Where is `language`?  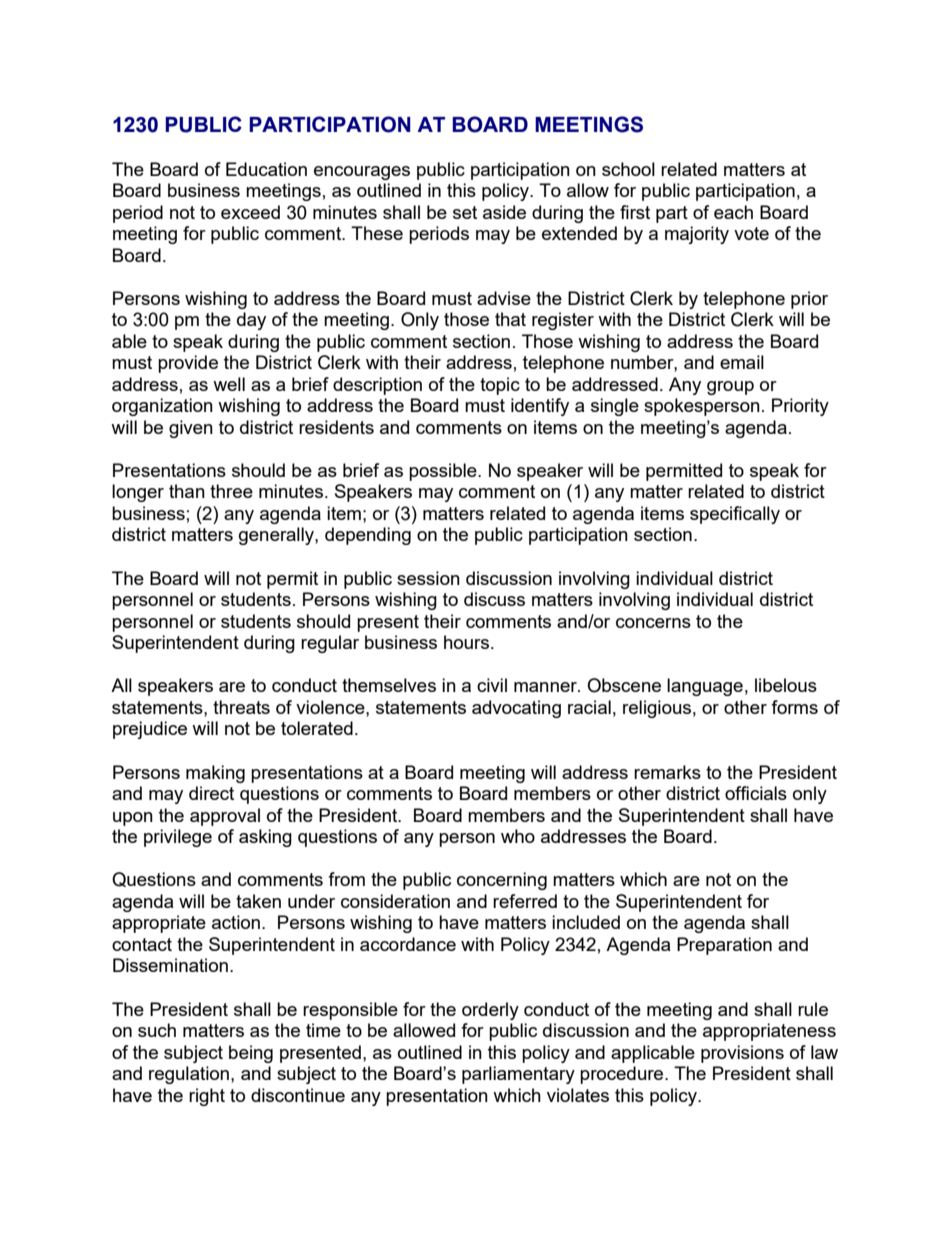
language is located at coordinates (705, 687).
